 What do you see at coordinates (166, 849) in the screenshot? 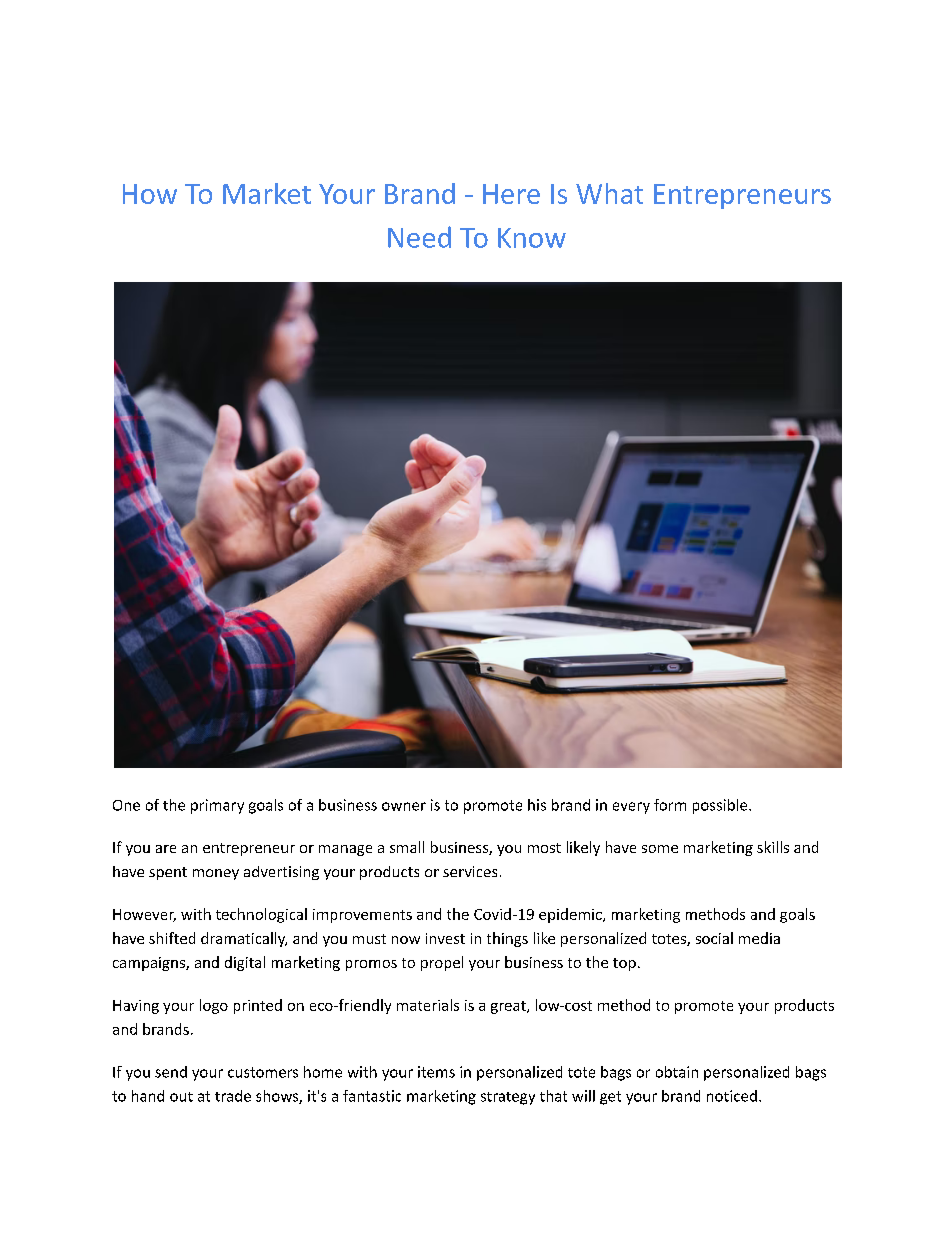
I see `are` at bounding box center [166, 849].
